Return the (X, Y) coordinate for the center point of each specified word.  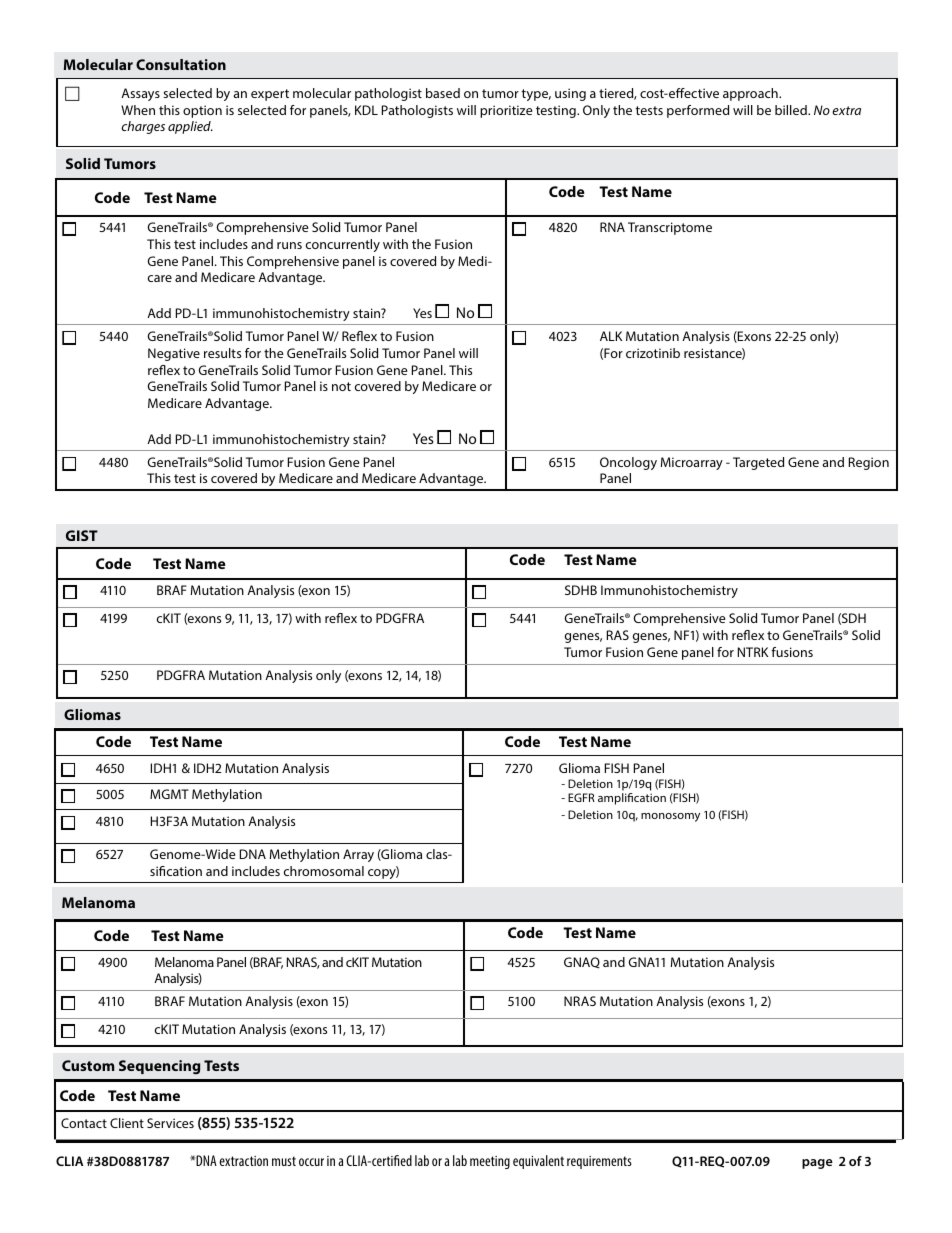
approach (751, 94)
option (202, 111)
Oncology (628, 463)
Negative (174, 354)
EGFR (581, 797)
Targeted (758, 463)
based (443, 93)
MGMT (169, 794)
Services (170, 1123)
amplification (632, 799)
